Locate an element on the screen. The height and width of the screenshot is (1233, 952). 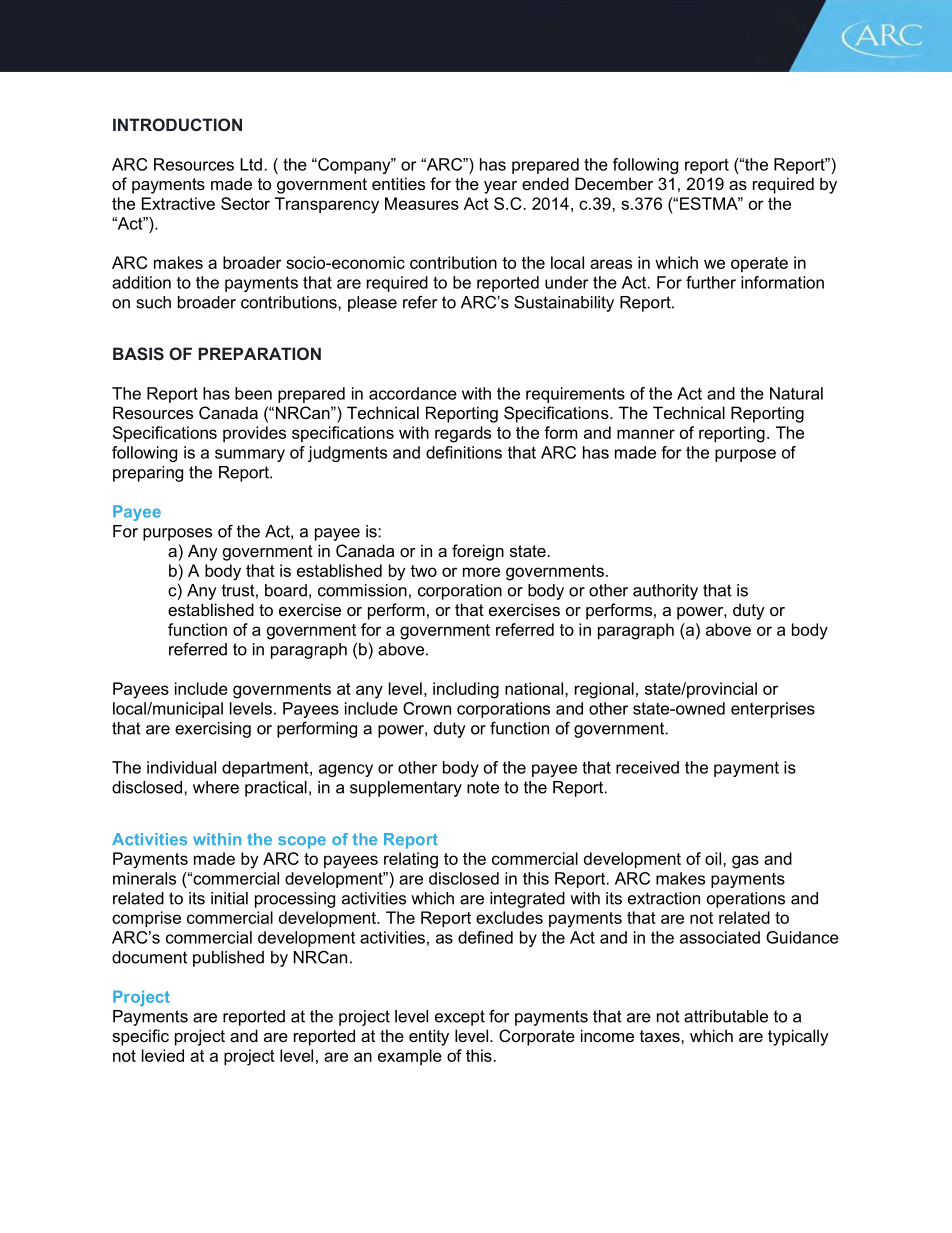
levied is located at coordinates (163, 1055).
